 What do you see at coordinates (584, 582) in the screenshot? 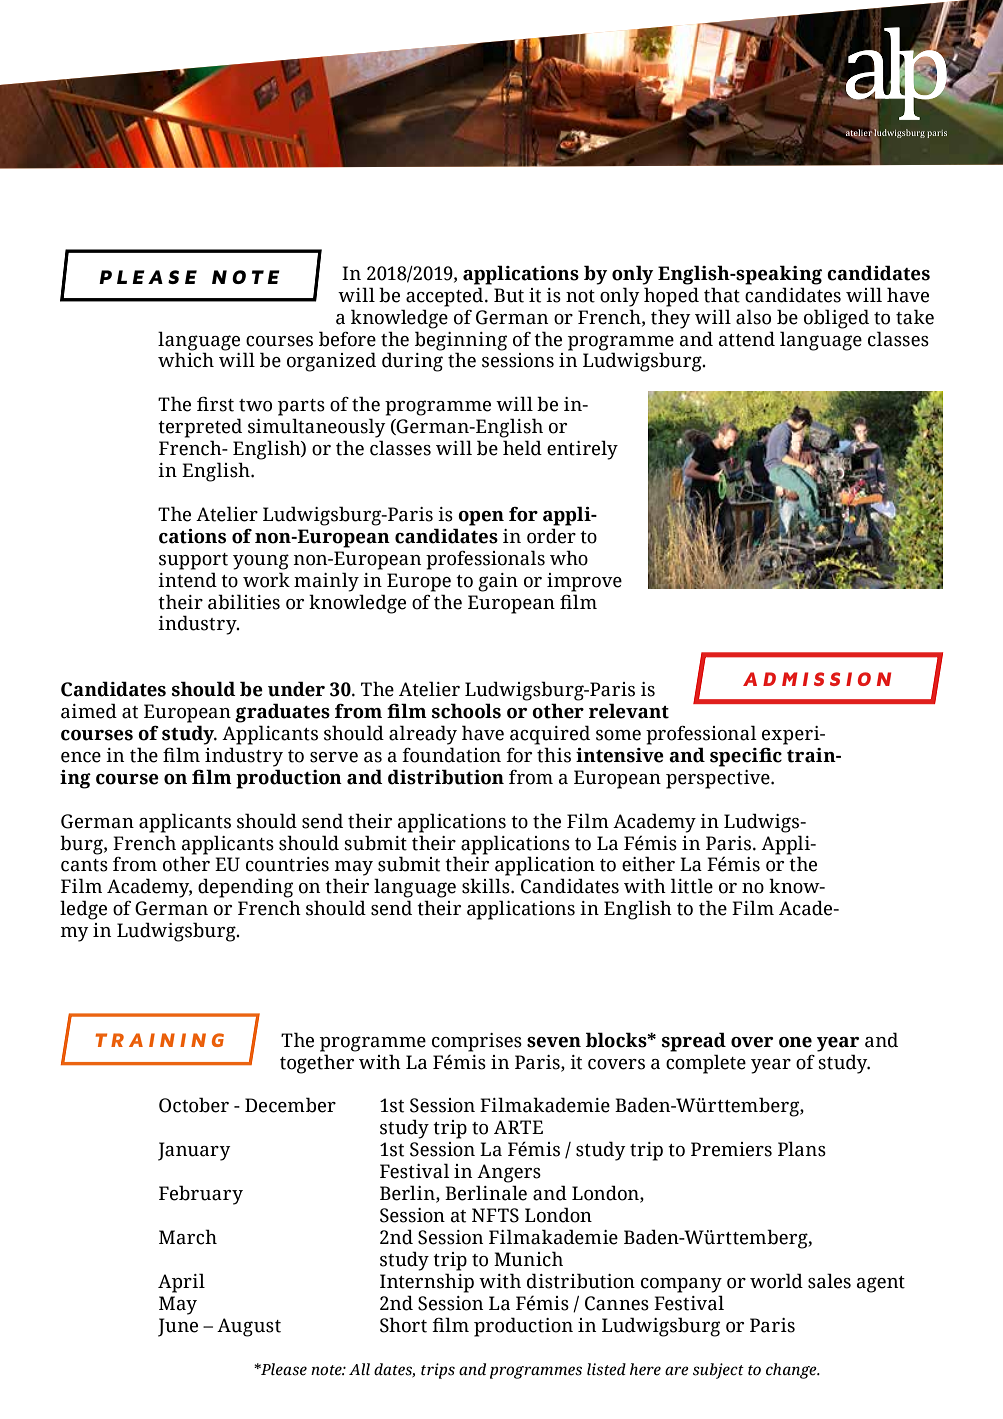
I see `improve` at bounding box center [584, 582].
